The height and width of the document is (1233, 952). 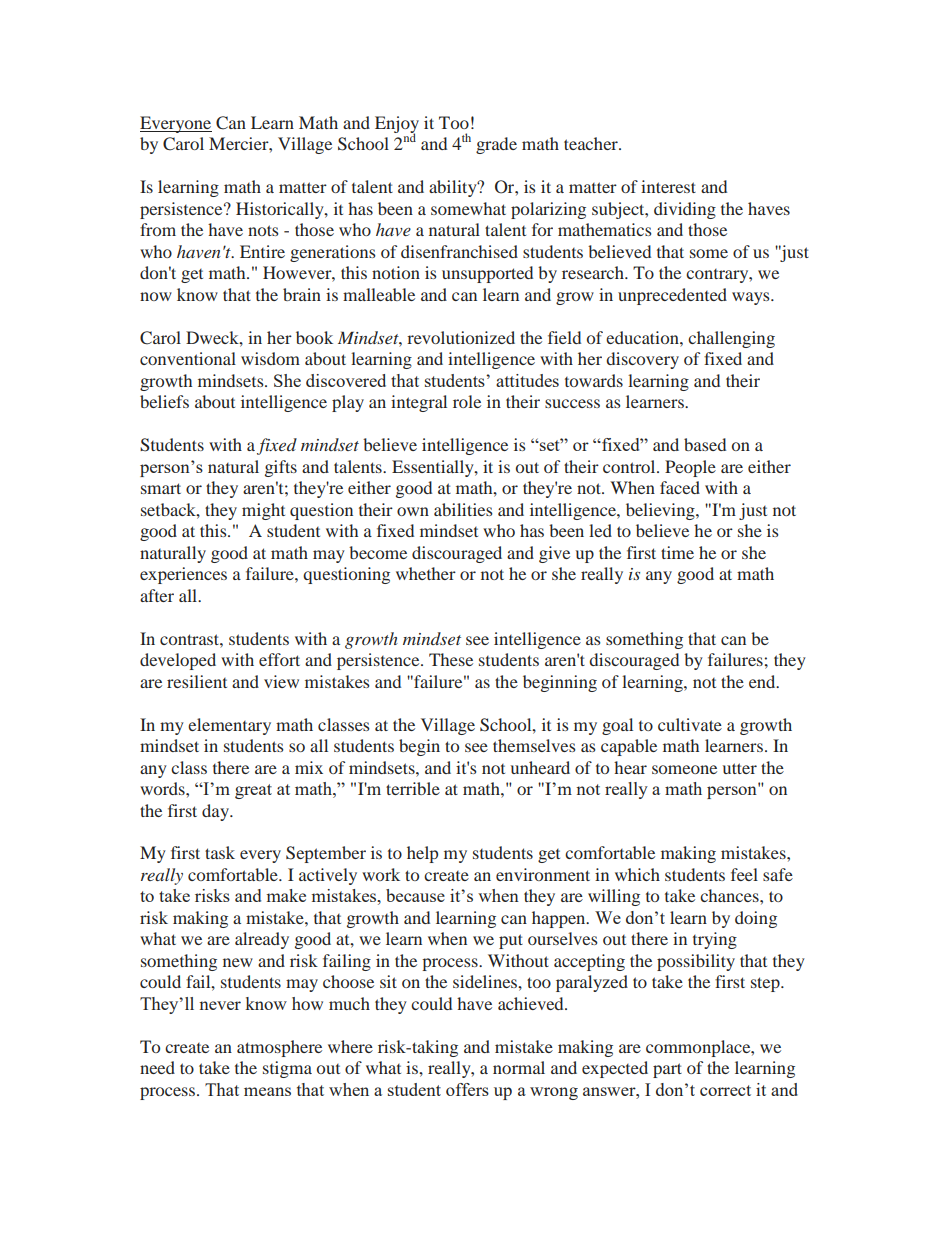 What do you see at coordinates (744, 874) in the document?
I see `feel` at bounding box center [744, 874].
